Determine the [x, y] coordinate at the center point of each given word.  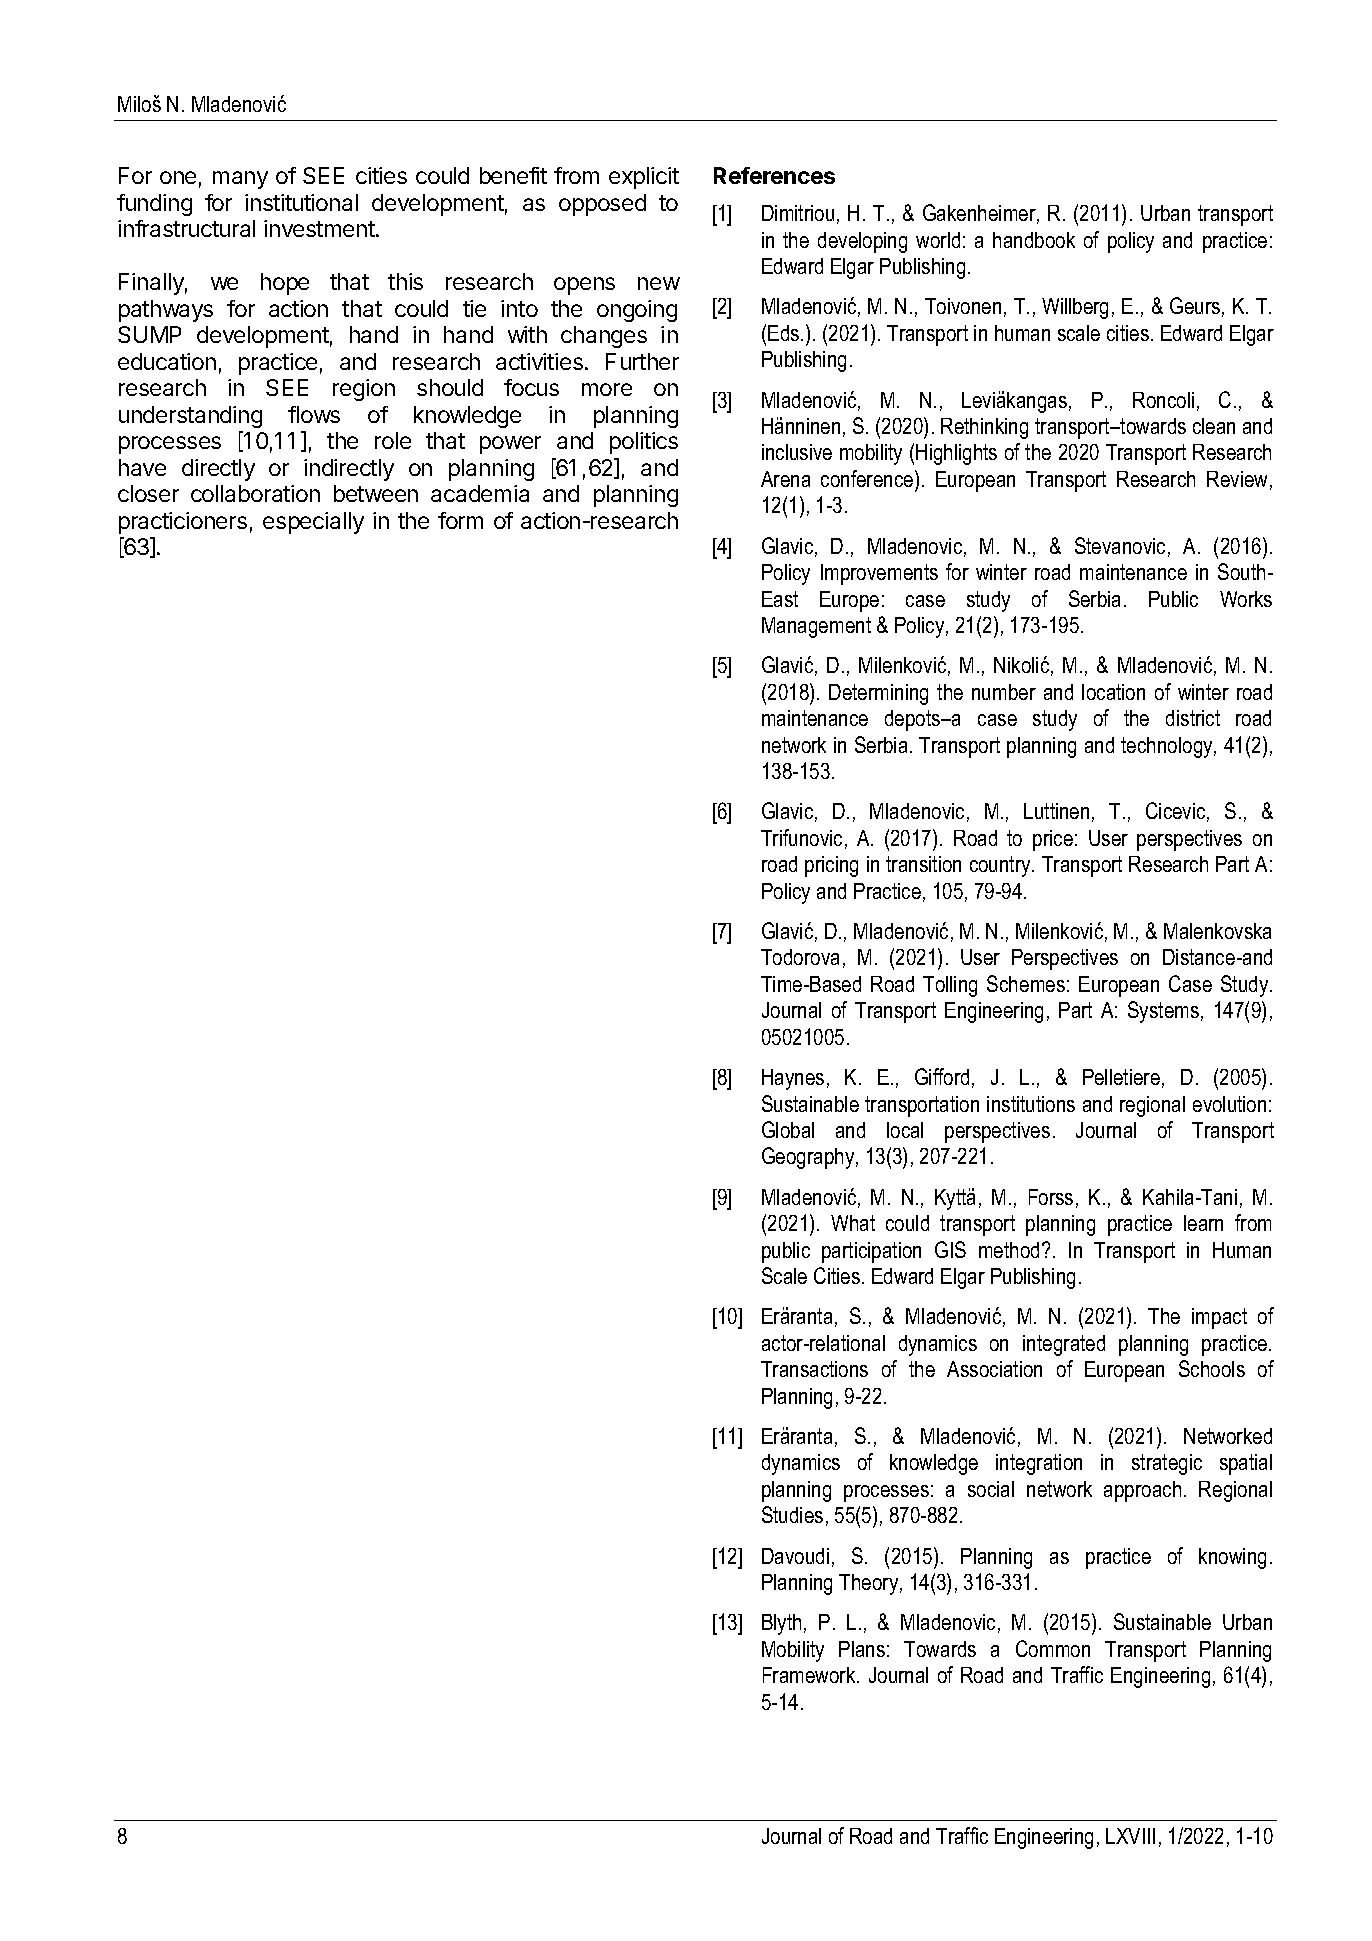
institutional [301, 202]
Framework [810, 1675]
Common [1053, 1648]
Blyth [781, 1624]
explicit [644, 178]
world [938, 240]
